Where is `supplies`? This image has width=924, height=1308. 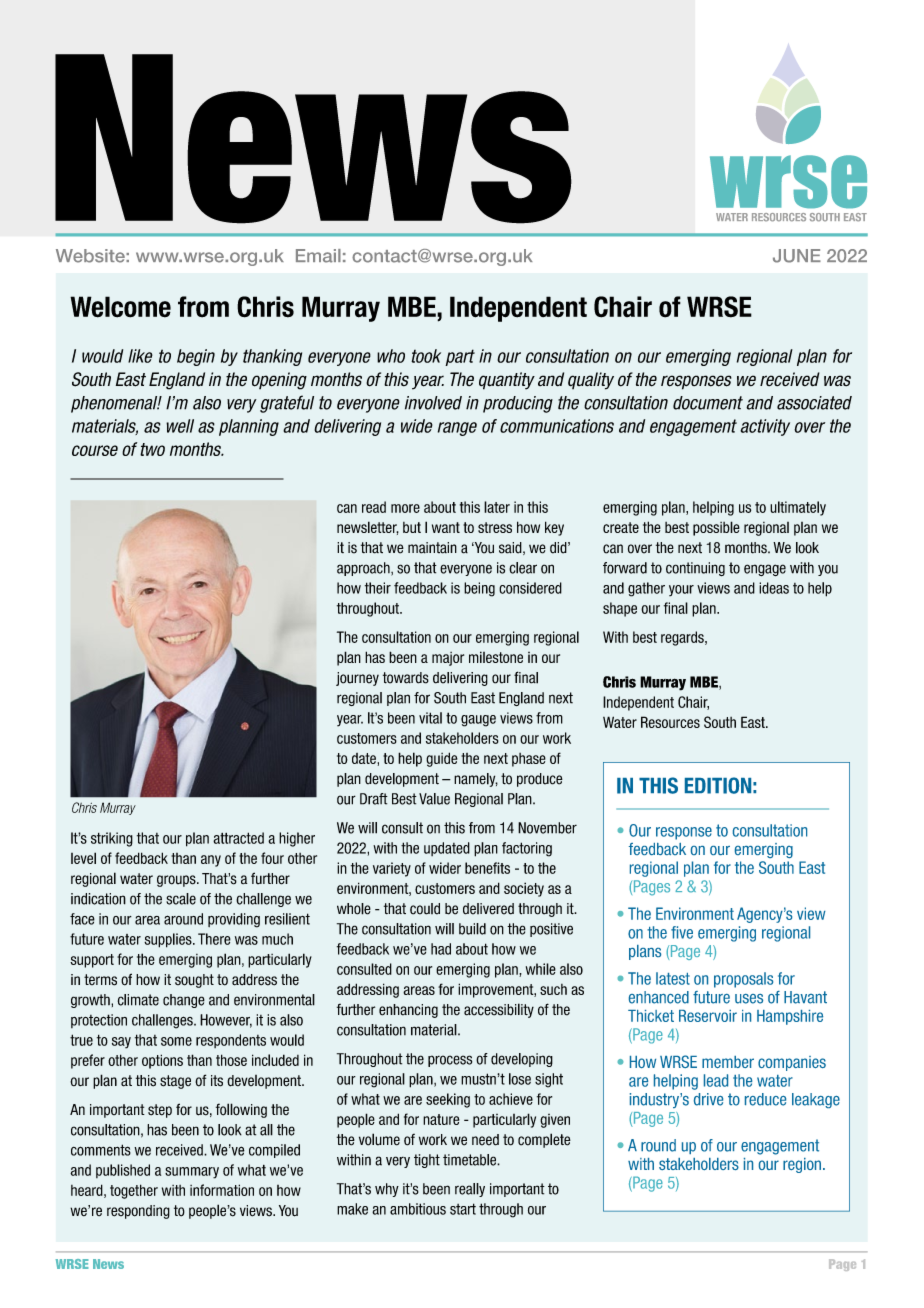
supplies is located at coordinates (169, 940).
